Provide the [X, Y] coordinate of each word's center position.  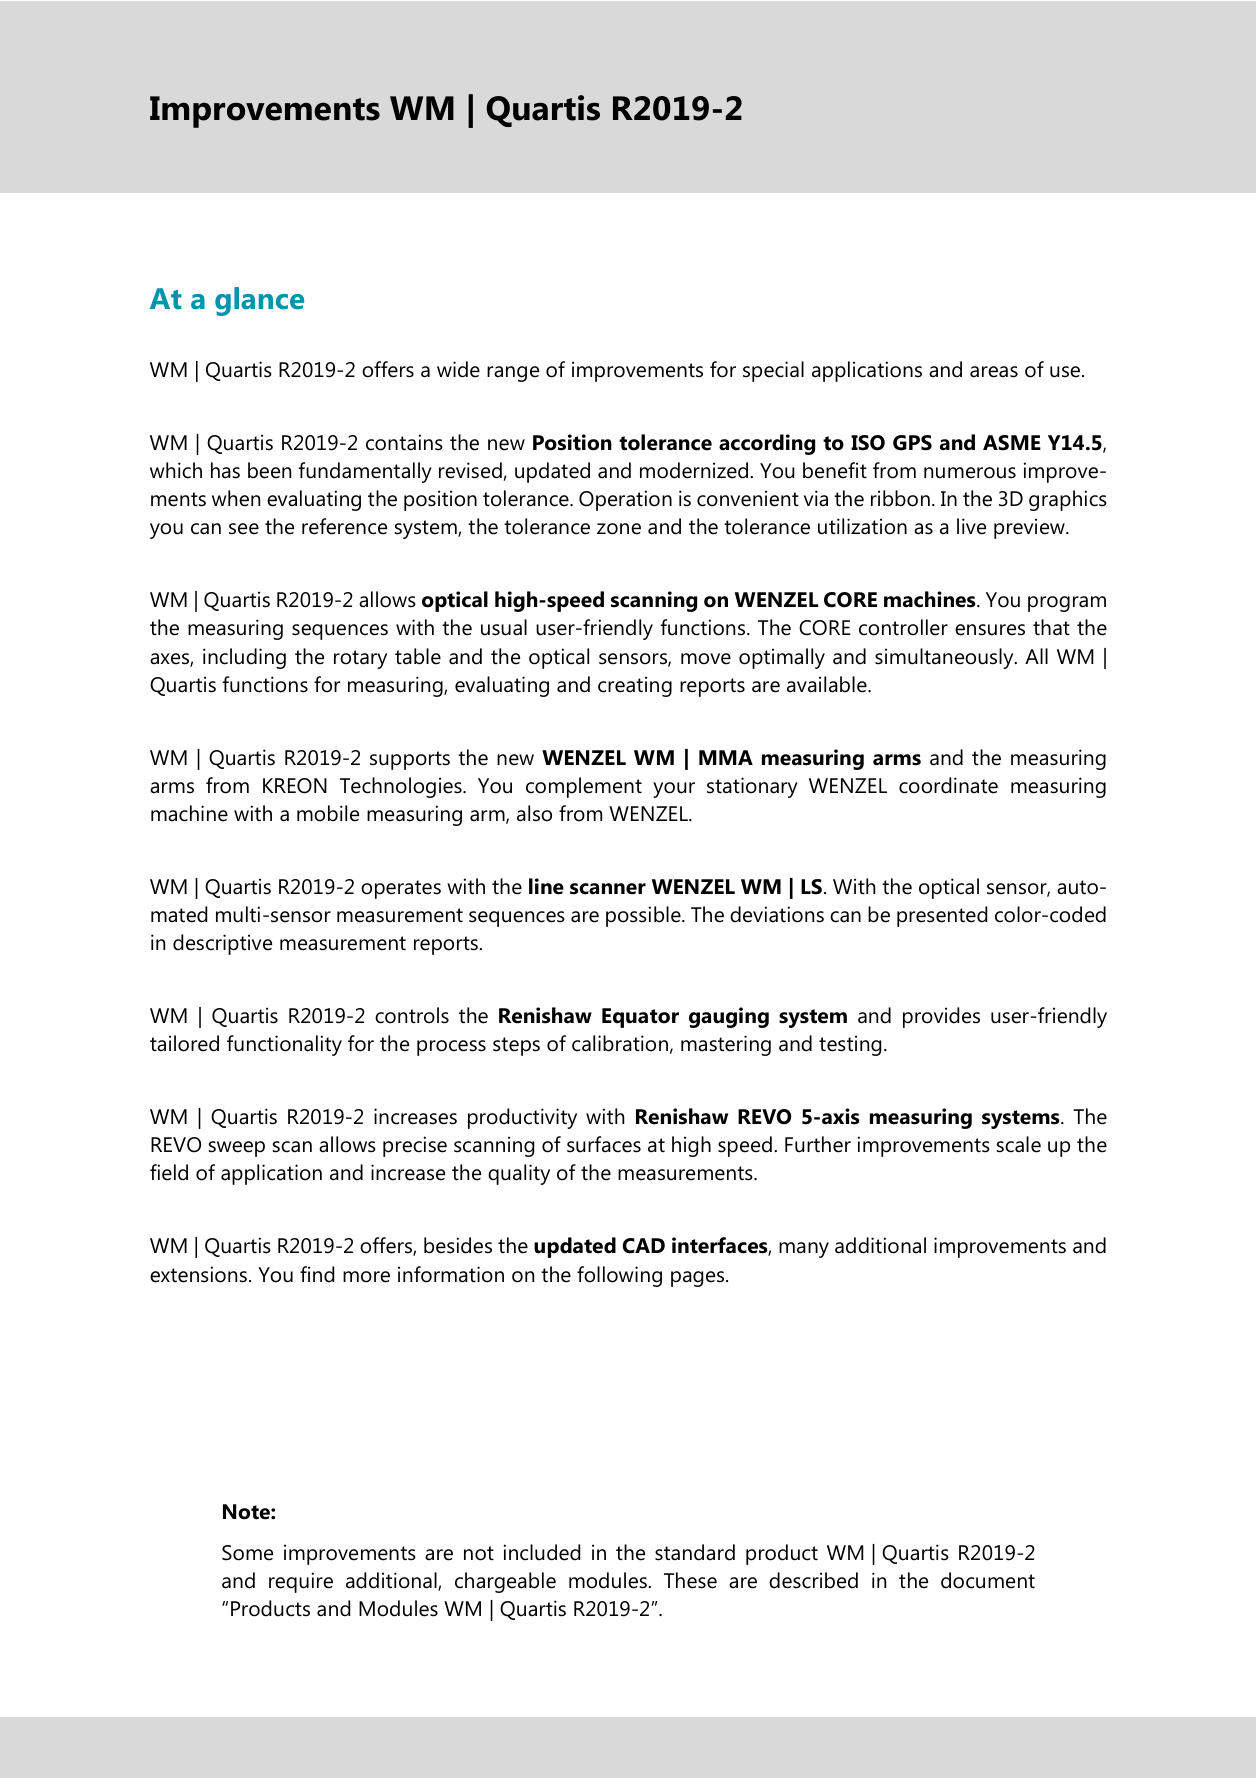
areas [994, 372]
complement [584, 787]
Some [247, 1553]
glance [259, 301]
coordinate [948, 785]
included [542, 1552]
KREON [295, 786]
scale [1019, 1144]
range [513, 374]
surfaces [604, 1144]
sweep [237, 1149]
